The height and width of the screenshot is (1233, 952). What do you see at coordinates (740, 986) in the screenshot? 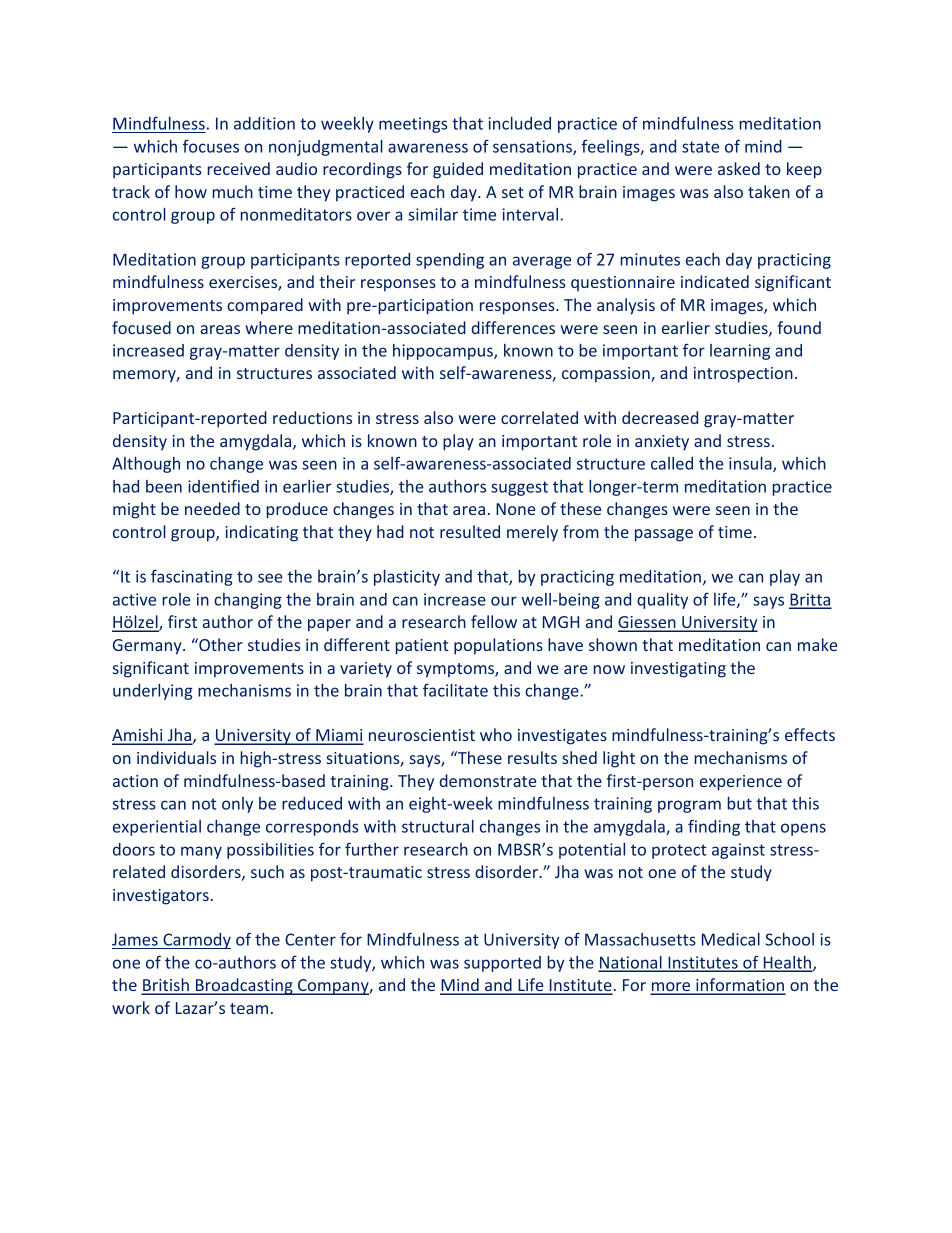
I see `information` at bounding box center [740, 986].
